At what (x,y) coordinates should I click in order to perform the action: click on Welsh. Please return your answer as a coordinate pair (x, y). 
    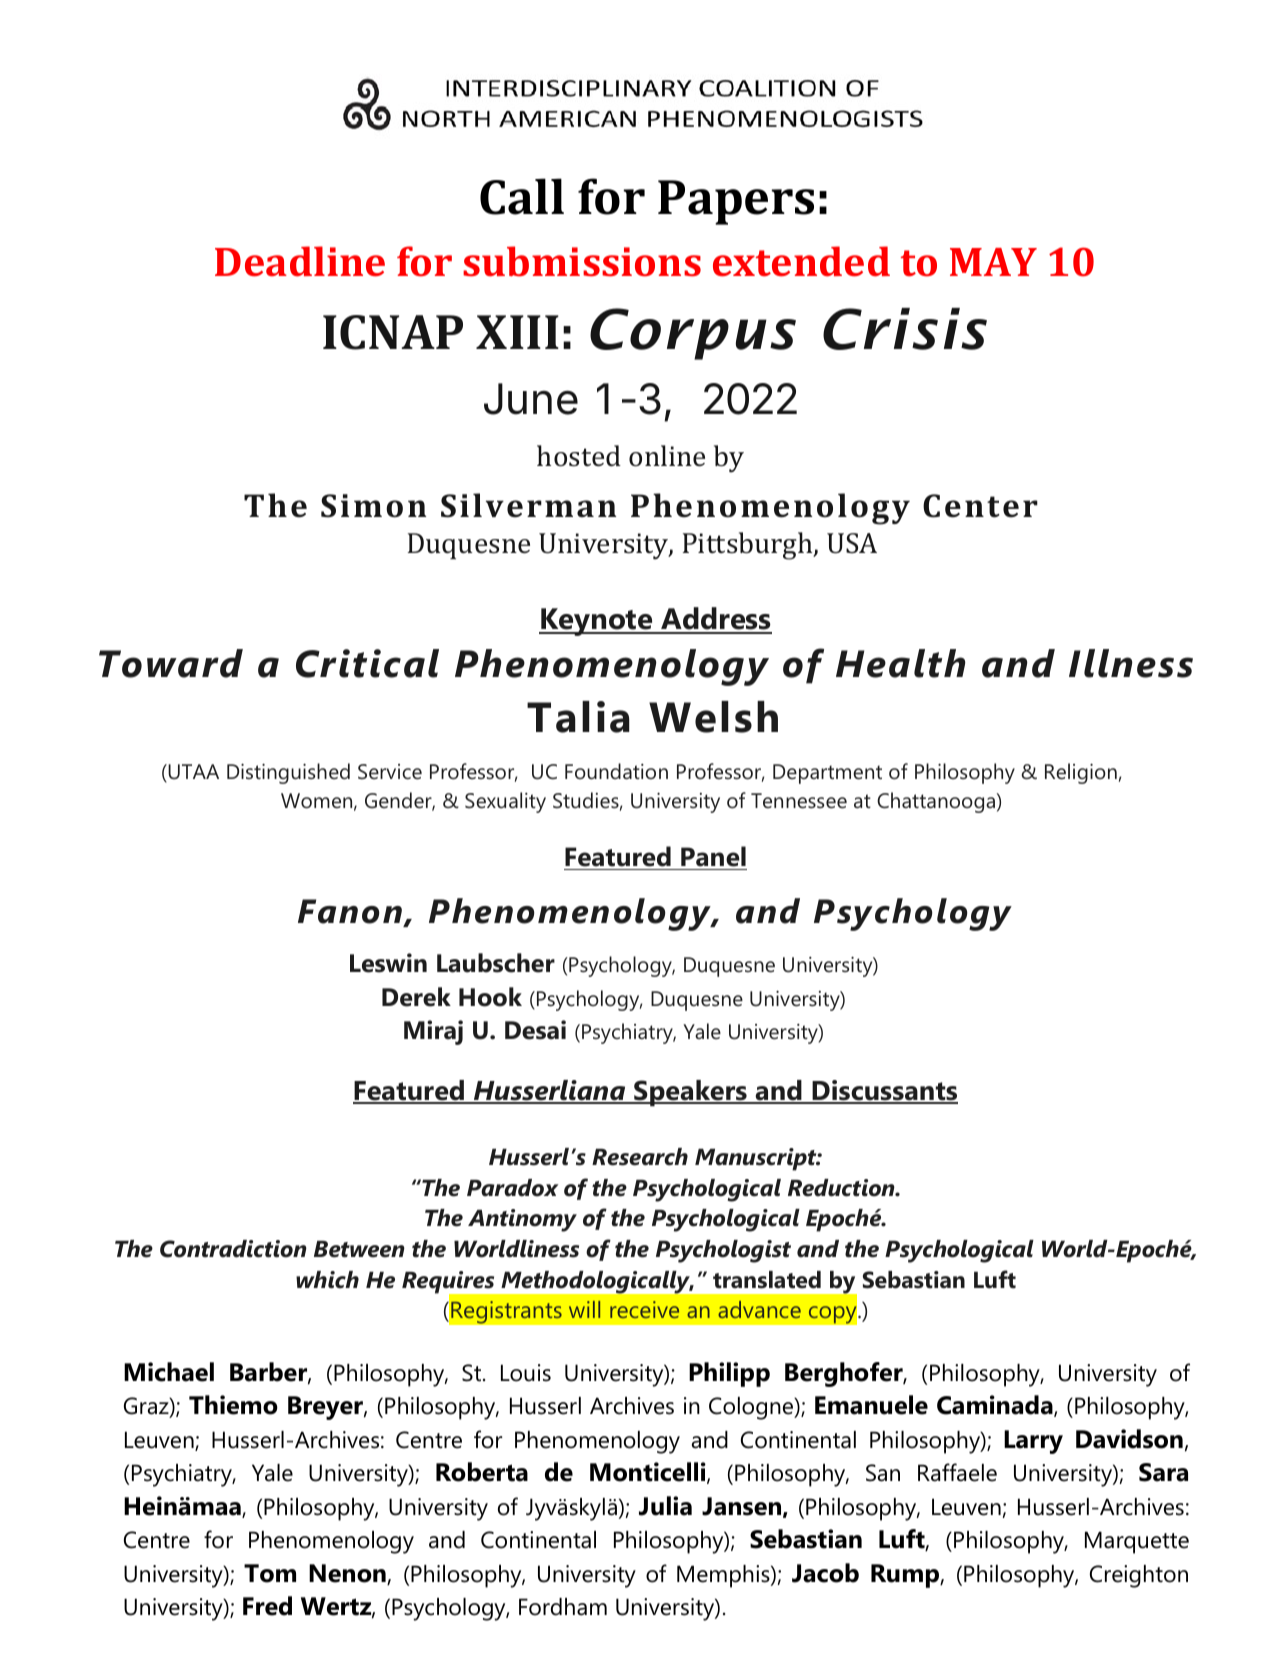
    Looking at the image, I should click on (713, 717).
